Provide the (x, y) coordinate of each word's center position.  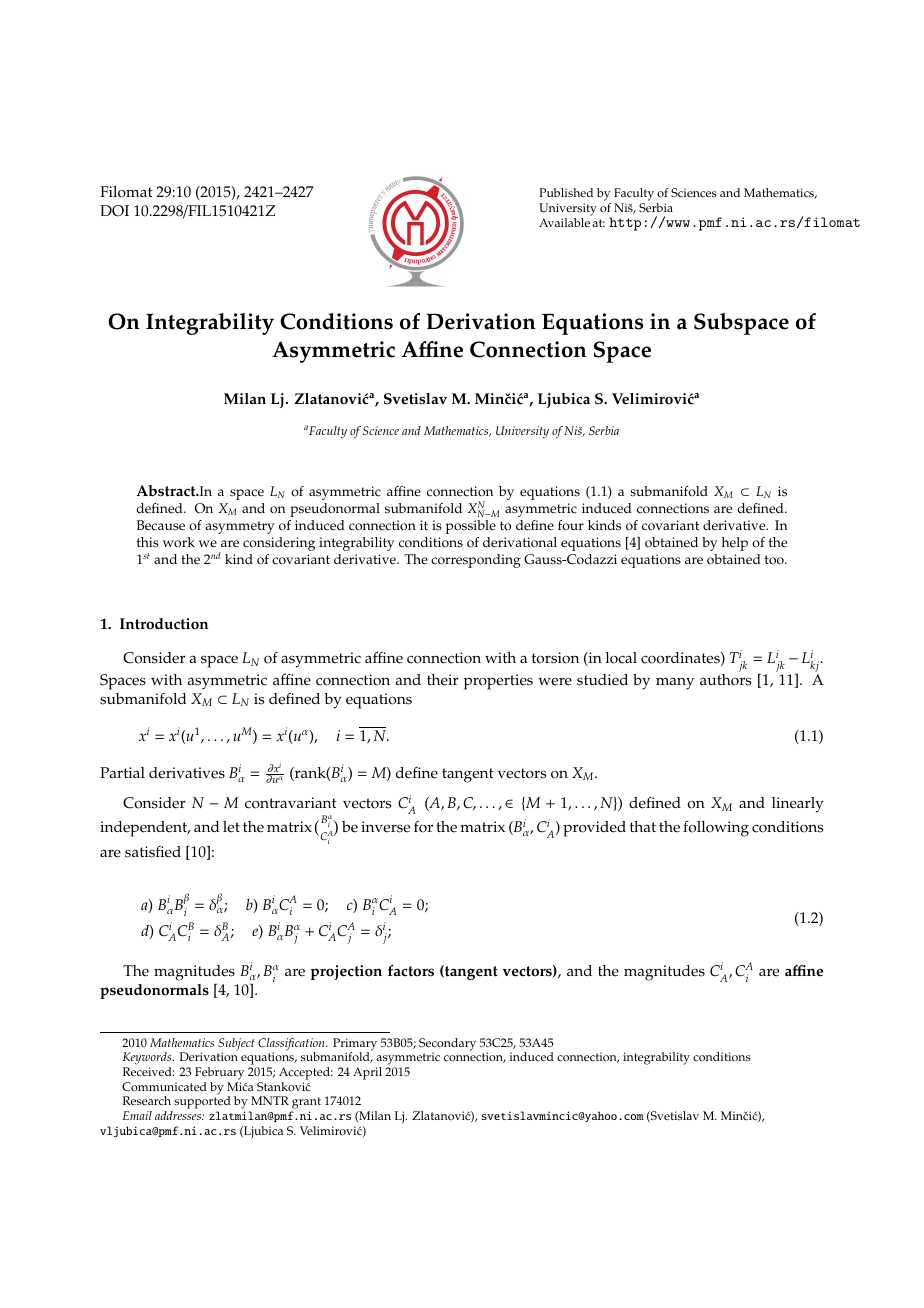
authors (725, 680)
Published (566, 192)
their (443, 680)
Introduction (164, 624)
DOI (114, 211)
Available (564, 222)
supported (201, 1104)
